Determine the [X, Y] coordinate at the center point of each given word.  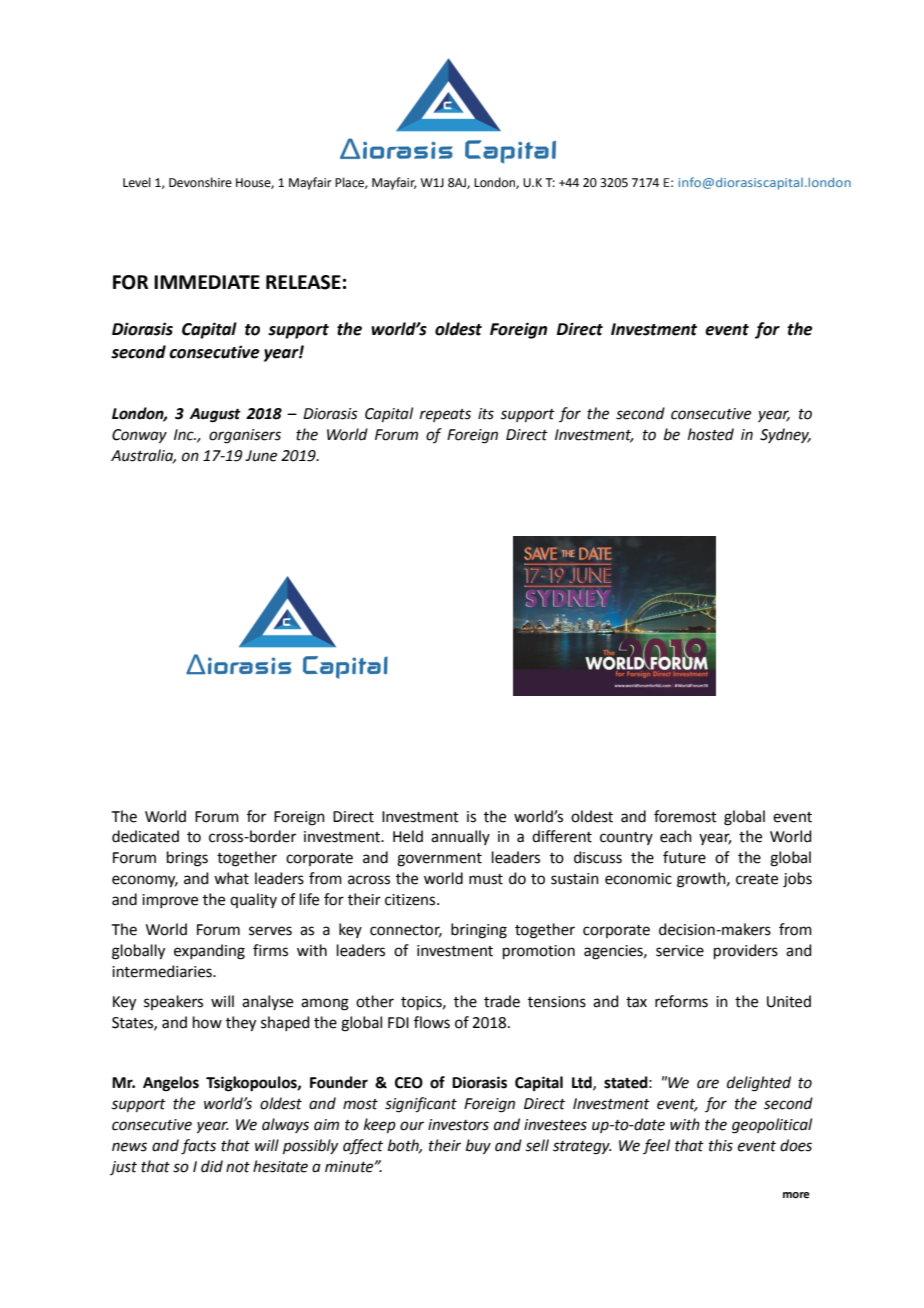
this [721, 1145]
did [212, 1166]
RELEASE [303, 282]
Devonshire [200, 182]
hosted [711, 434]
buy [478, 1147]
